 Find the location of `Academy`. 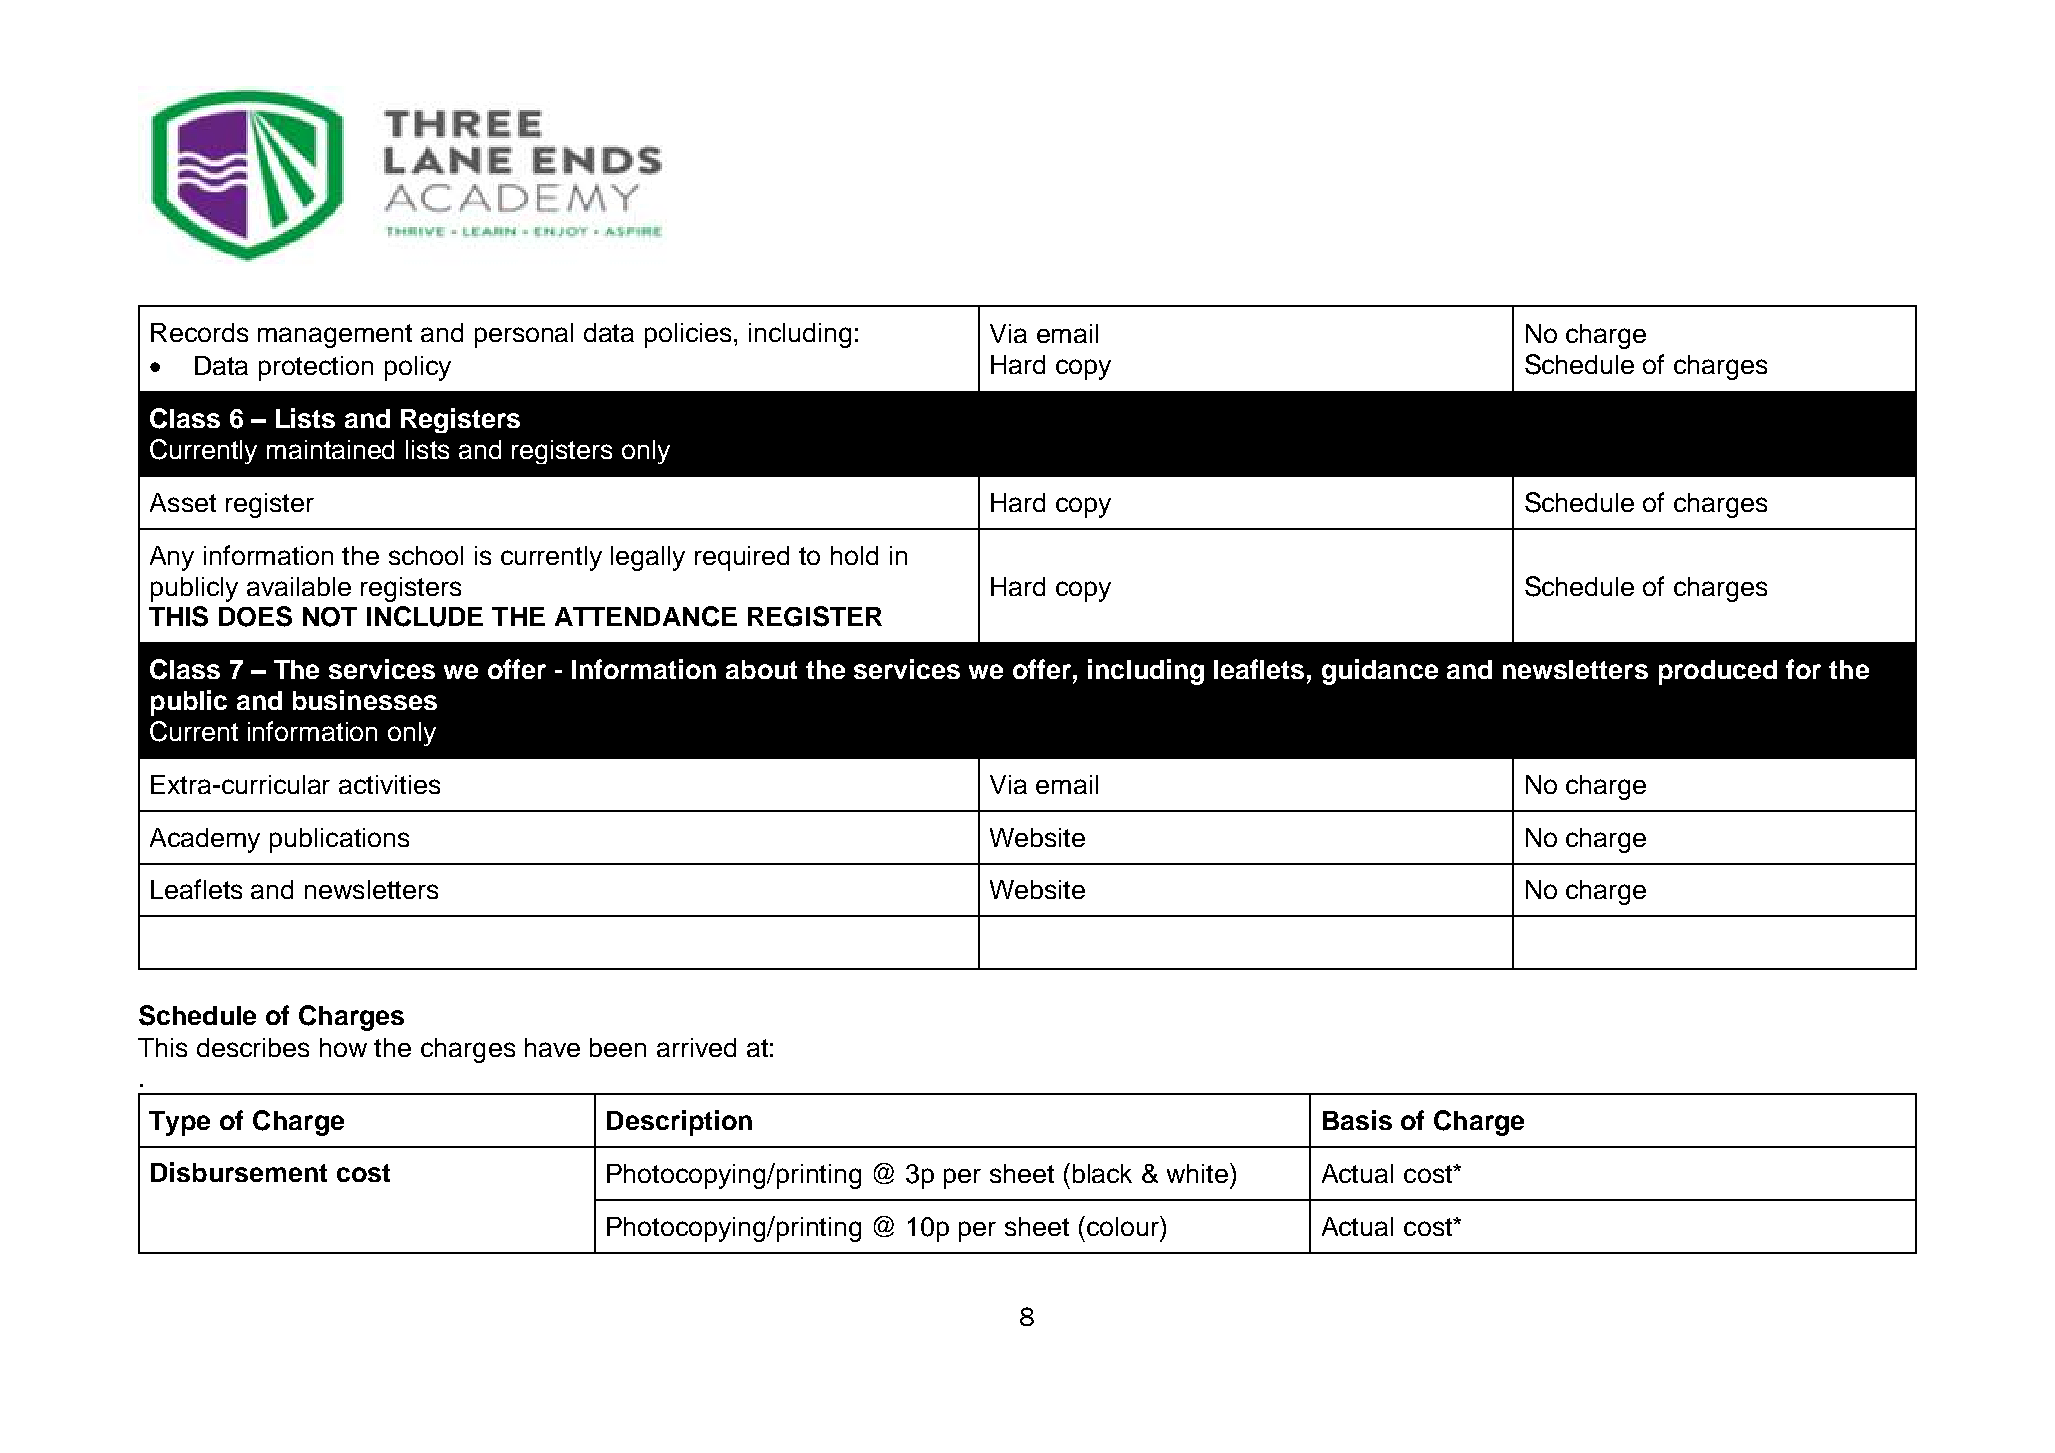

Academy is located at coordinates (205, 840).
